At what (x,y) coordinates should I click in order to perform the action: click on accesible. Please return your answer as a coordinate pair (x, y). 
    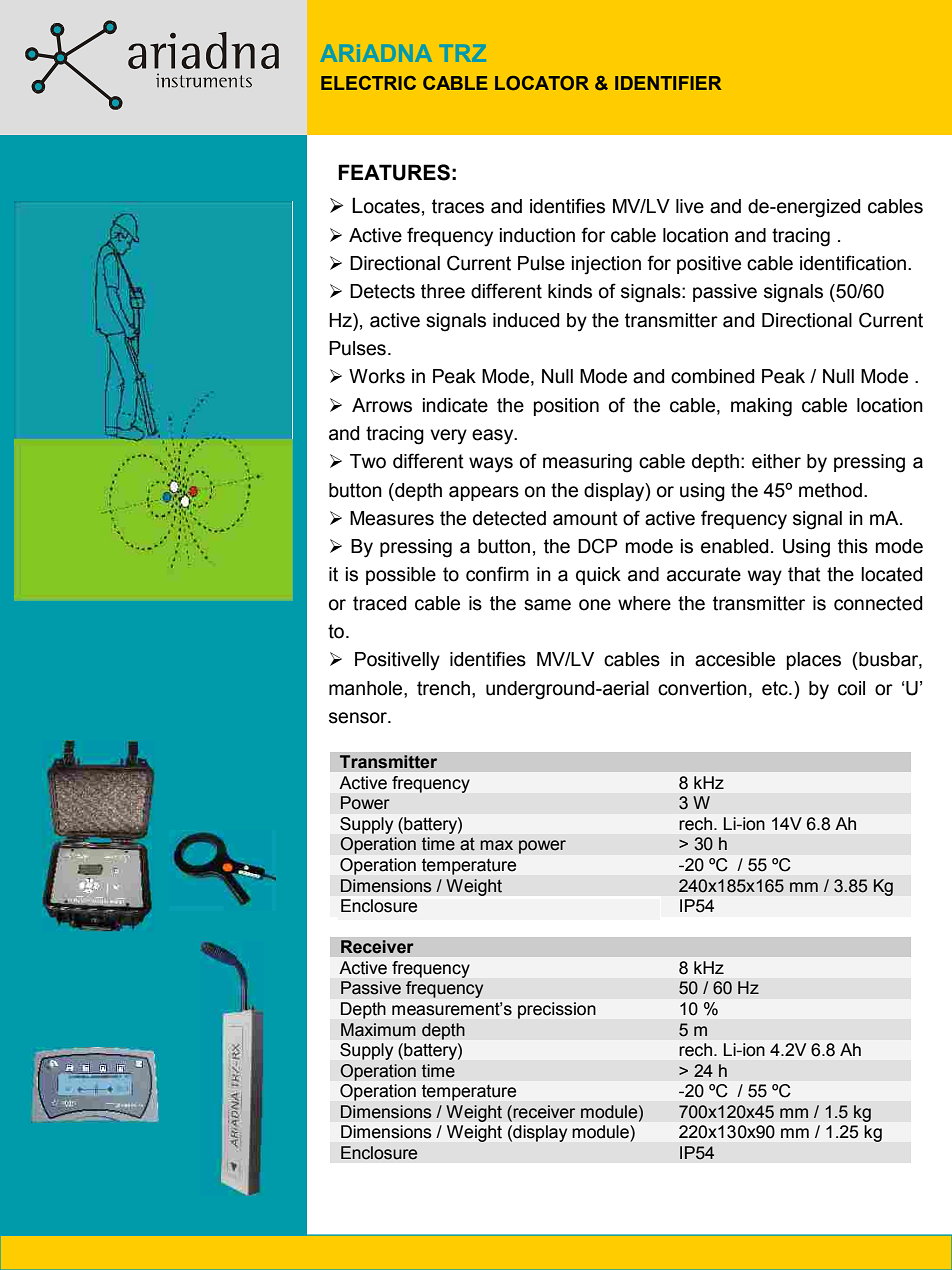
    Looking at the image, I should click on (735, 659).
